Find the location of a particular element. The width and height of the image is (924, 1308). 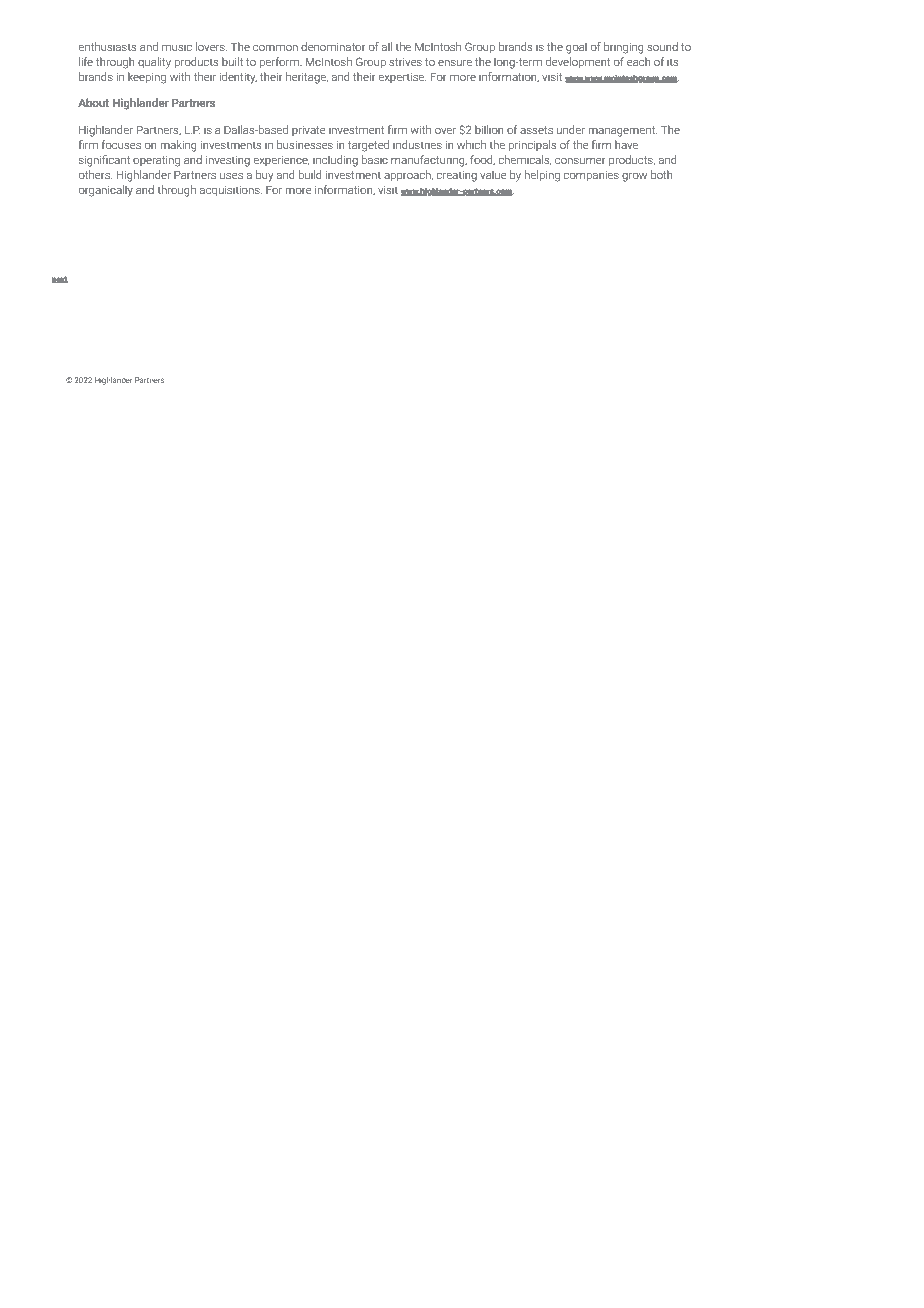

denominator is located at coordinates (333, 46).
